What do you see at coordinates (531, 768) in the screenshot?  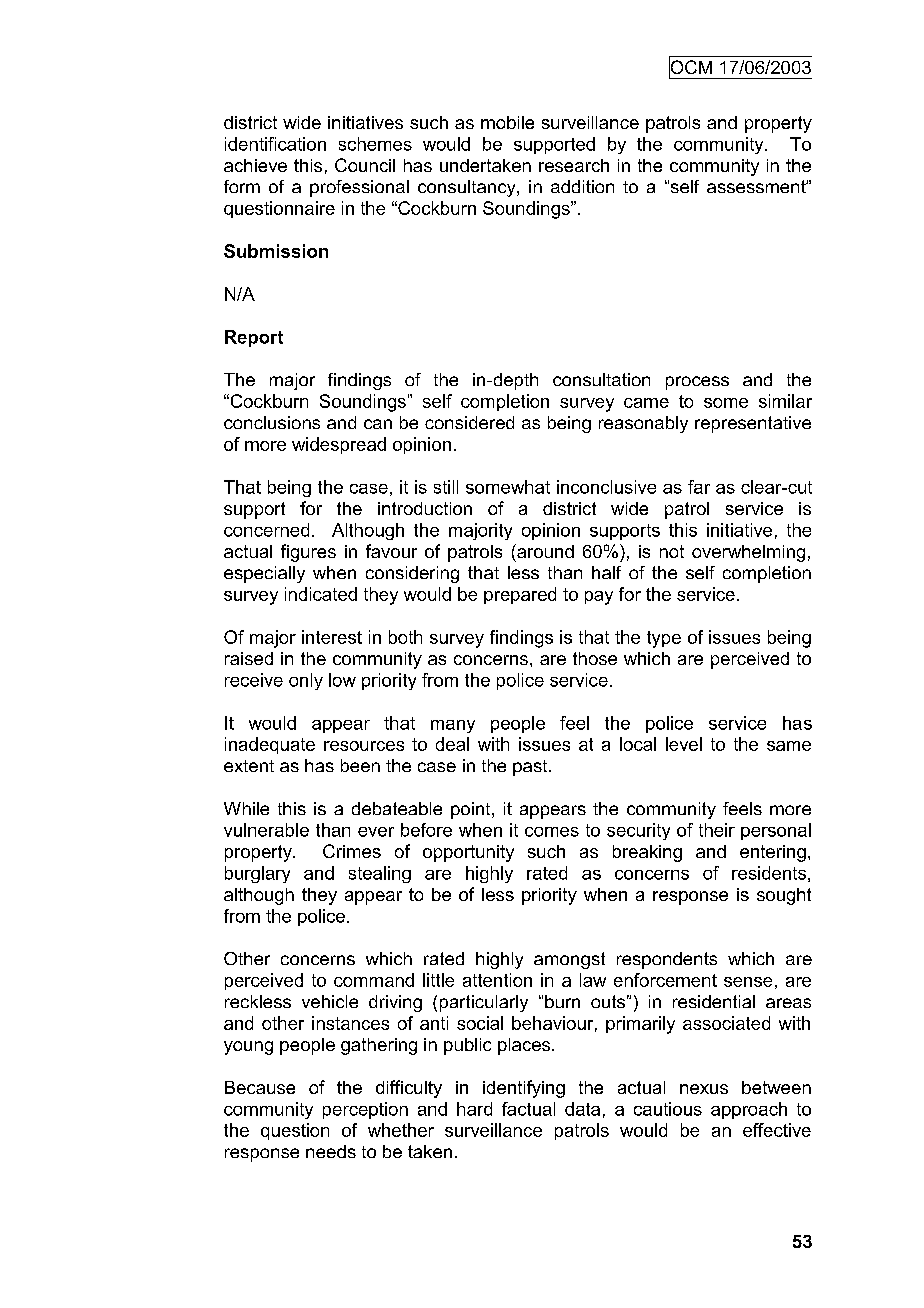 I see `past` at bounding box center [531, 768].
